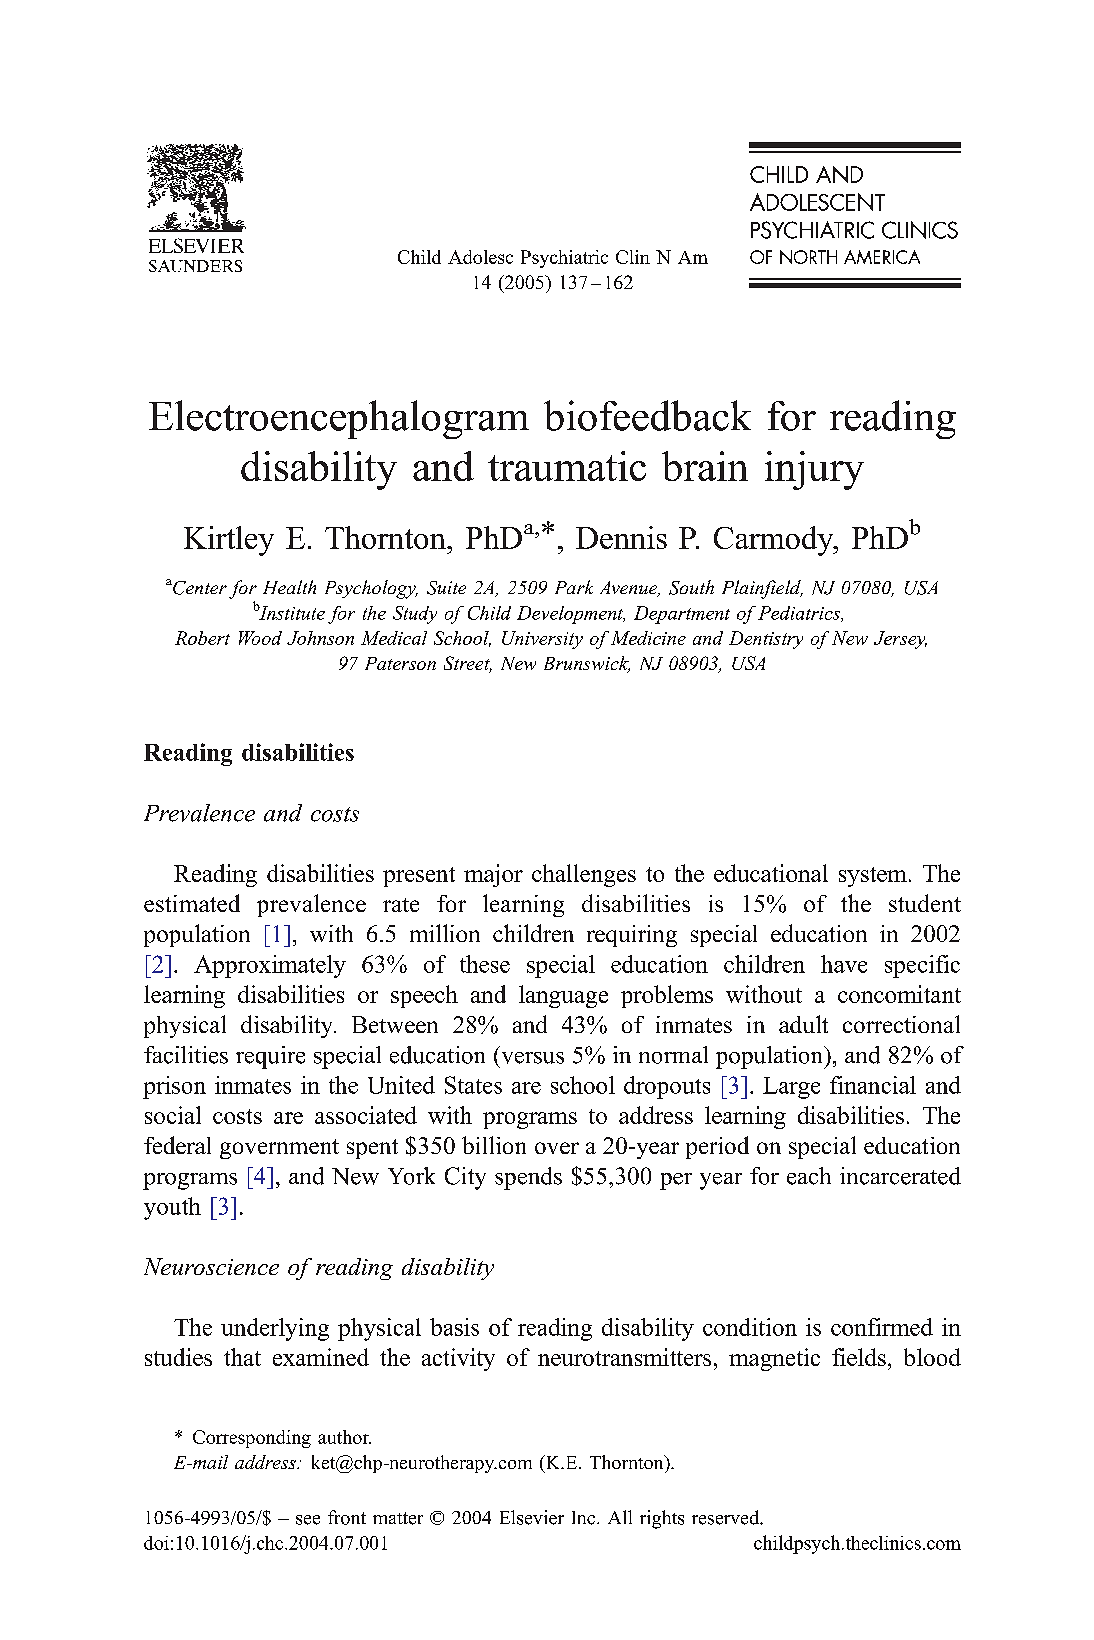  What do you see at coordinates (584, 875) in the screenshot?
I see `challenges` at bounding box center [584, 875].
